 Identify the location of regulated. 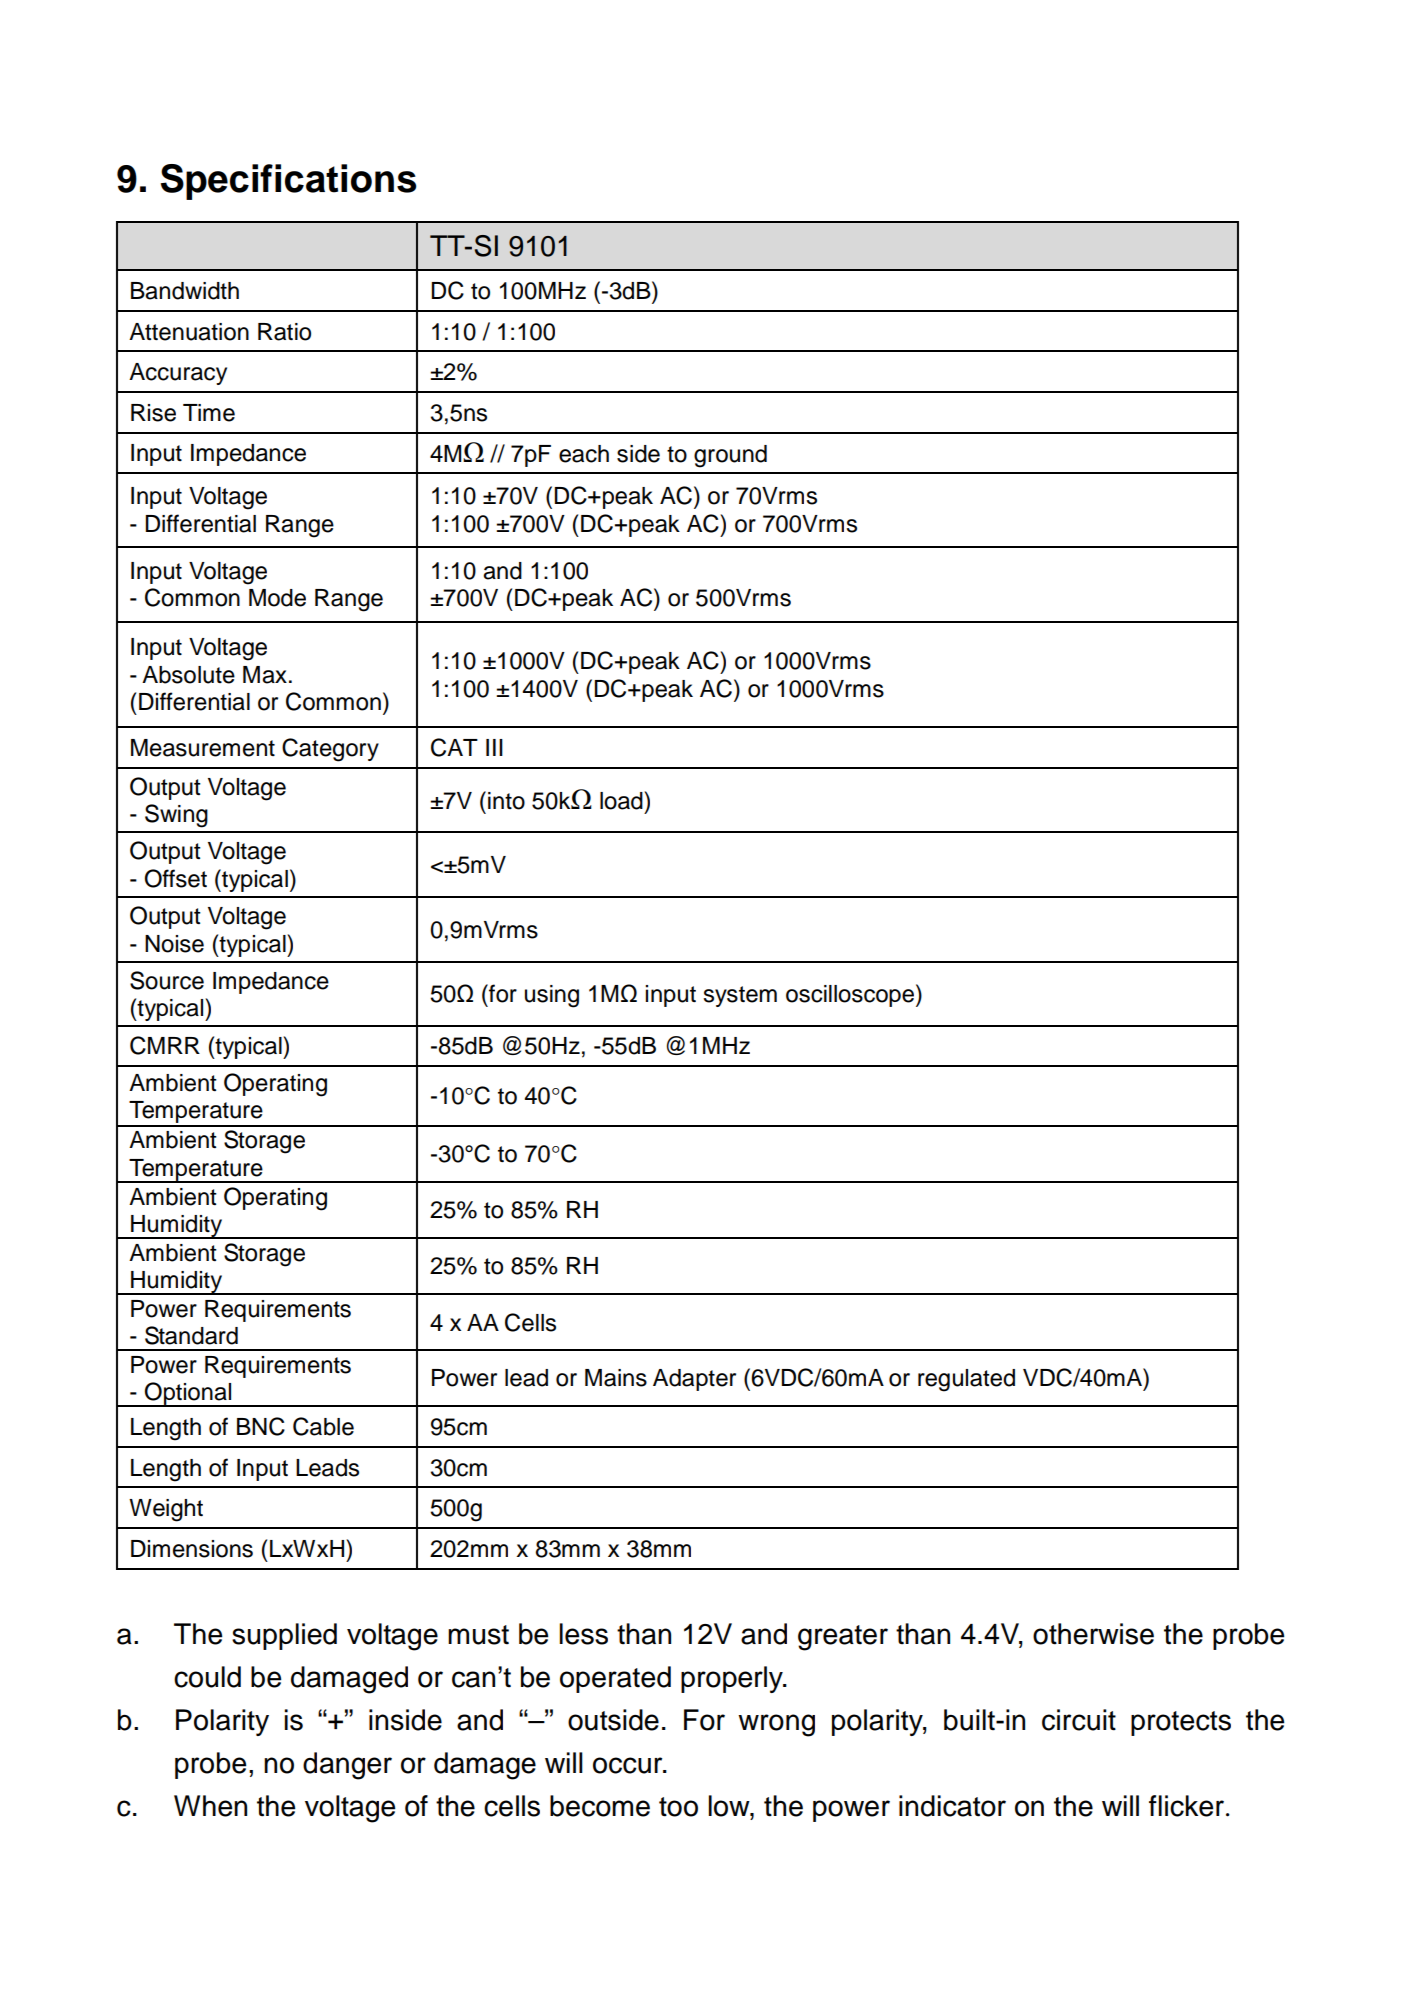
(966, 1380).
